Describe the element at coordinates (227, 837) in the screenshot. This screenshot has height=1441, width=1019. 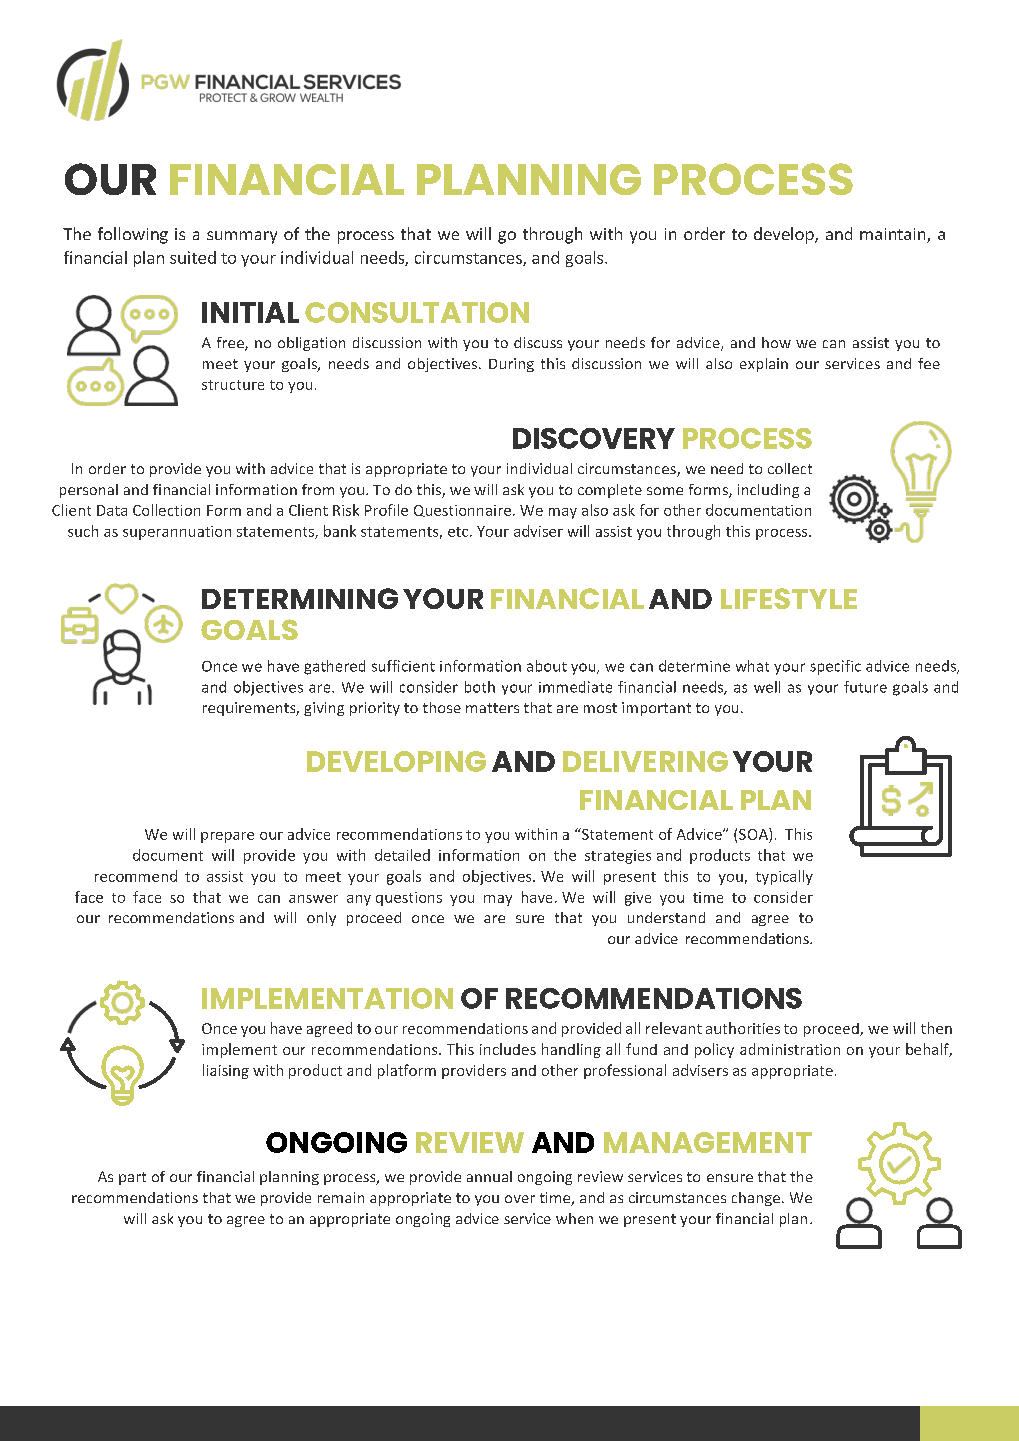
I see `prepare` at that location.
